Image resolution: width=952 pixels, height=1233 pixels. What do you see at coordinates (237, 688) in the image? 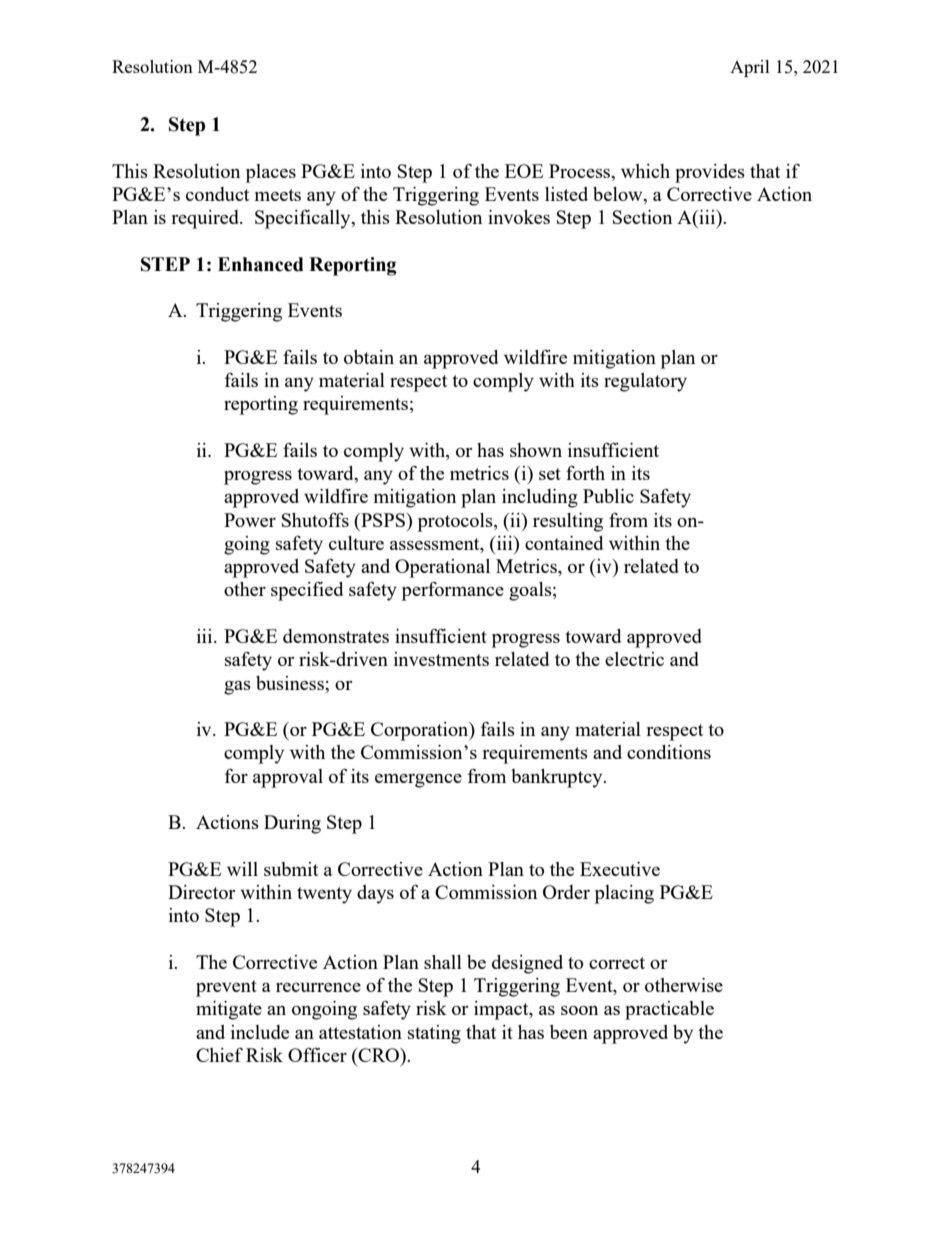
I see `gas` at bounding box center [237, 688].
